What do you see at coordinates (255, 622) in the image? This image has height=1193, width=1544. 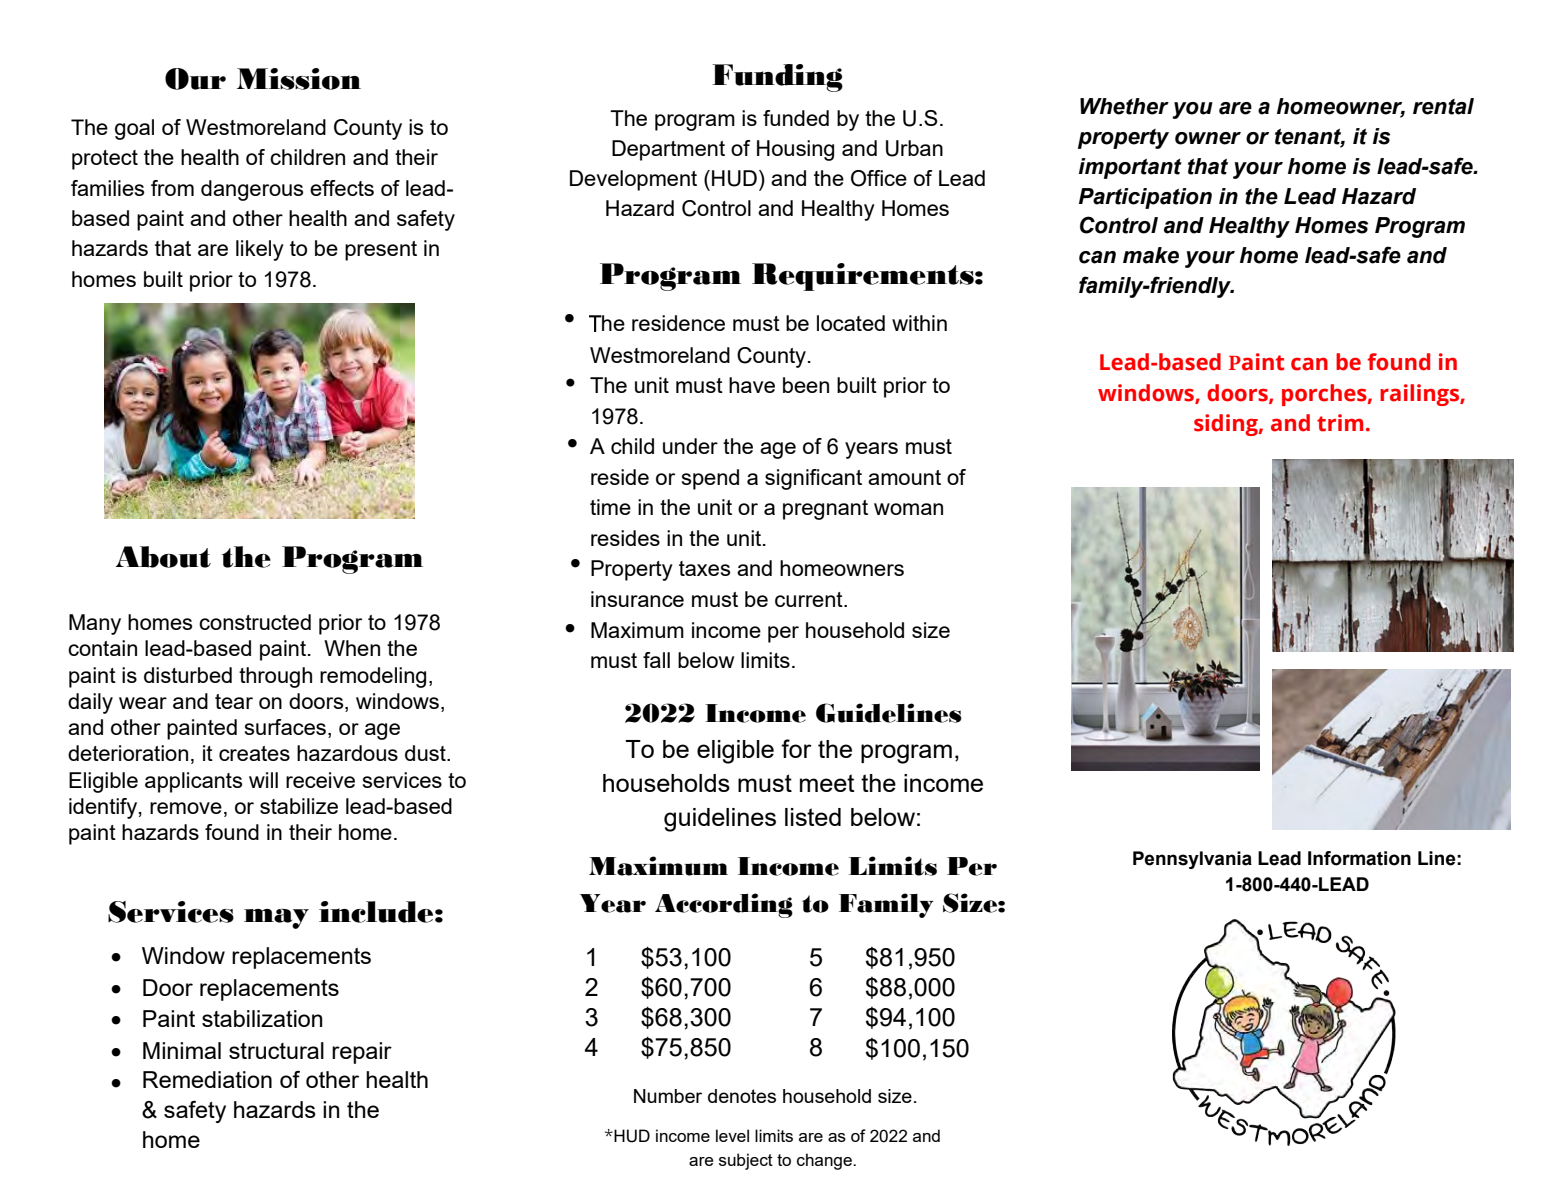 I see `constructed` at bounding box center [255, 622].
